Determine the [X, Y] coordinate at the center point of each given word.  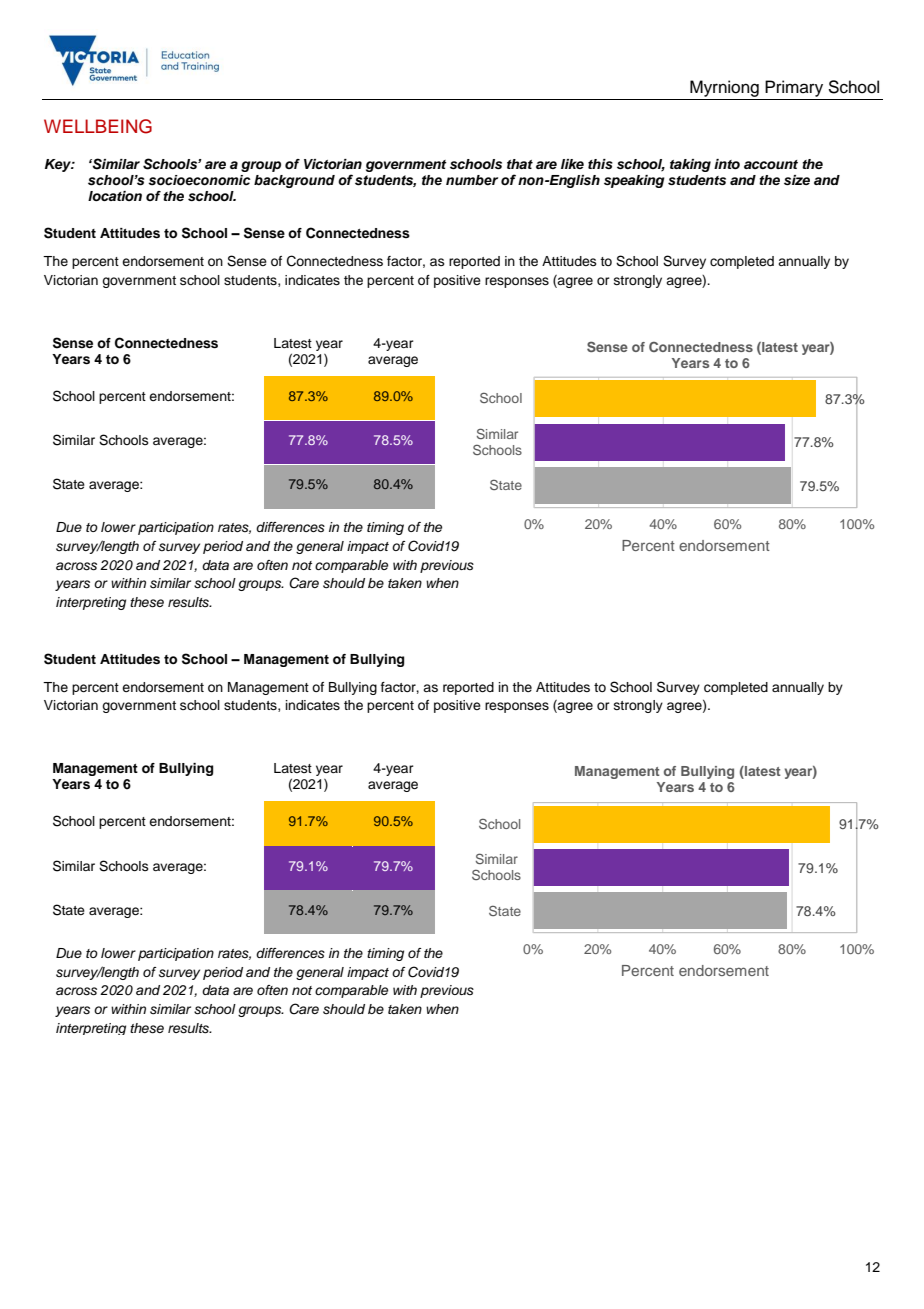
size [797, 180]
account [771, 164]
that [520, 164]
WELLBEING [98, 126]
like [572, 164]
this [600, 164]
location [115, 196]
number [472, 180]
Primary [794, 88]
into [727, 164]
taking [690, 165]
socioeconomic [199, 180]
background [294, 181]
